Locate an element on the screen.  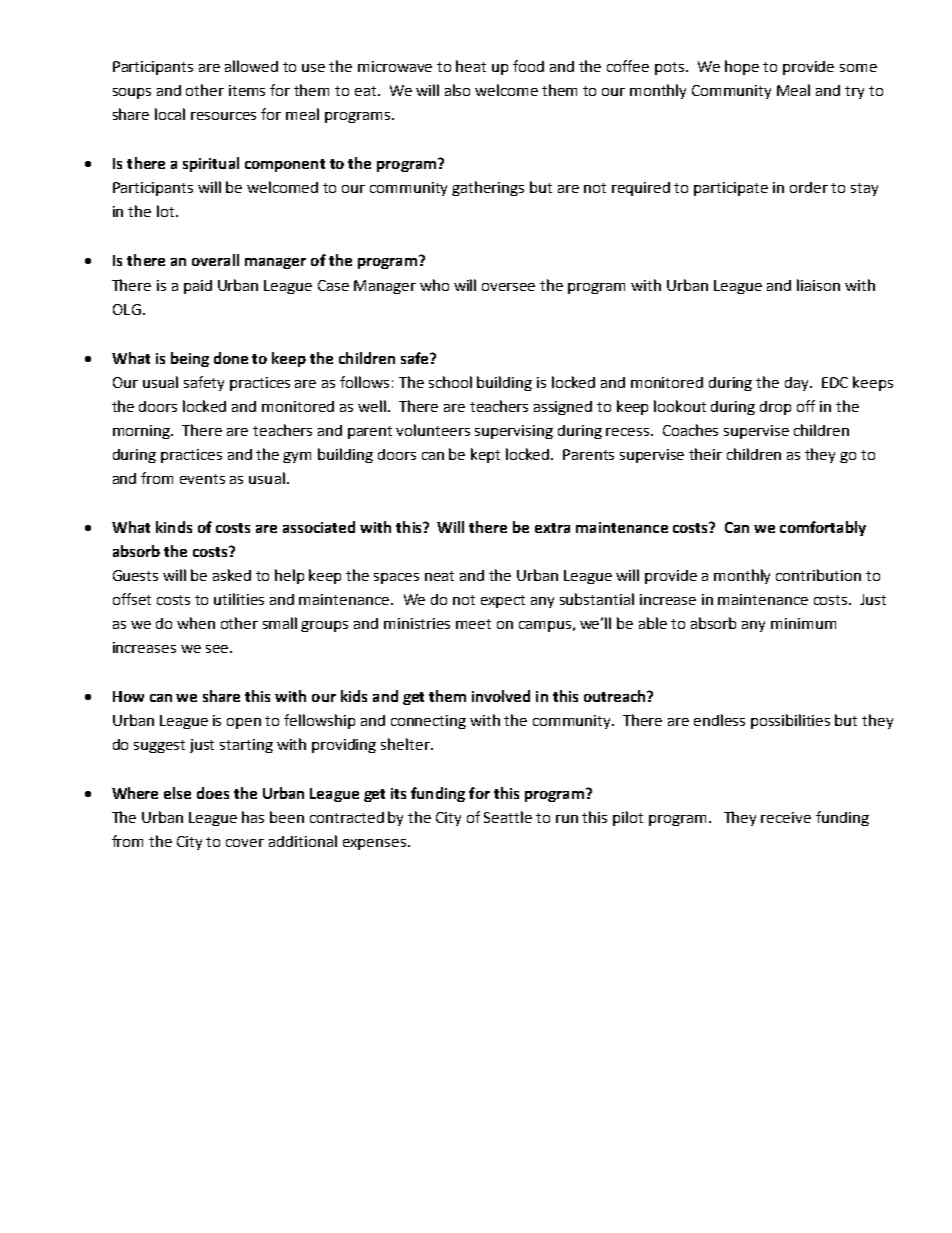
items is located at coordinates (247, 90).
